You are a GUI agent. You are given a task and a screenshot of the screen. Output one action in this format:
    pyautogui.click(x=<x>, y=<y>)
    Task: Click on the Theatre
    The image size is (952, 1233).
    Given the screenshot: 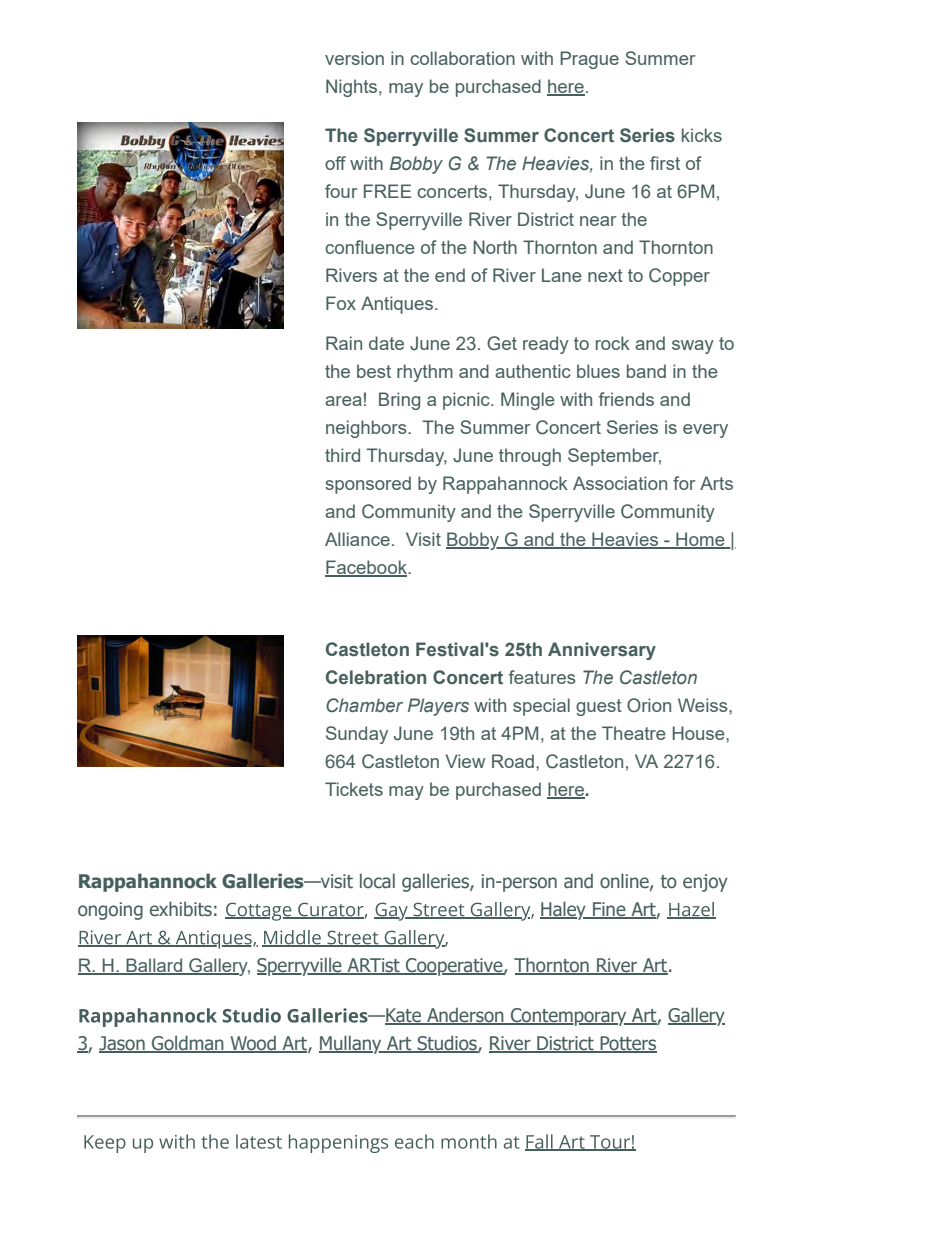 What is the action you would take?
    pyautogui.click(x=634, y=733)
